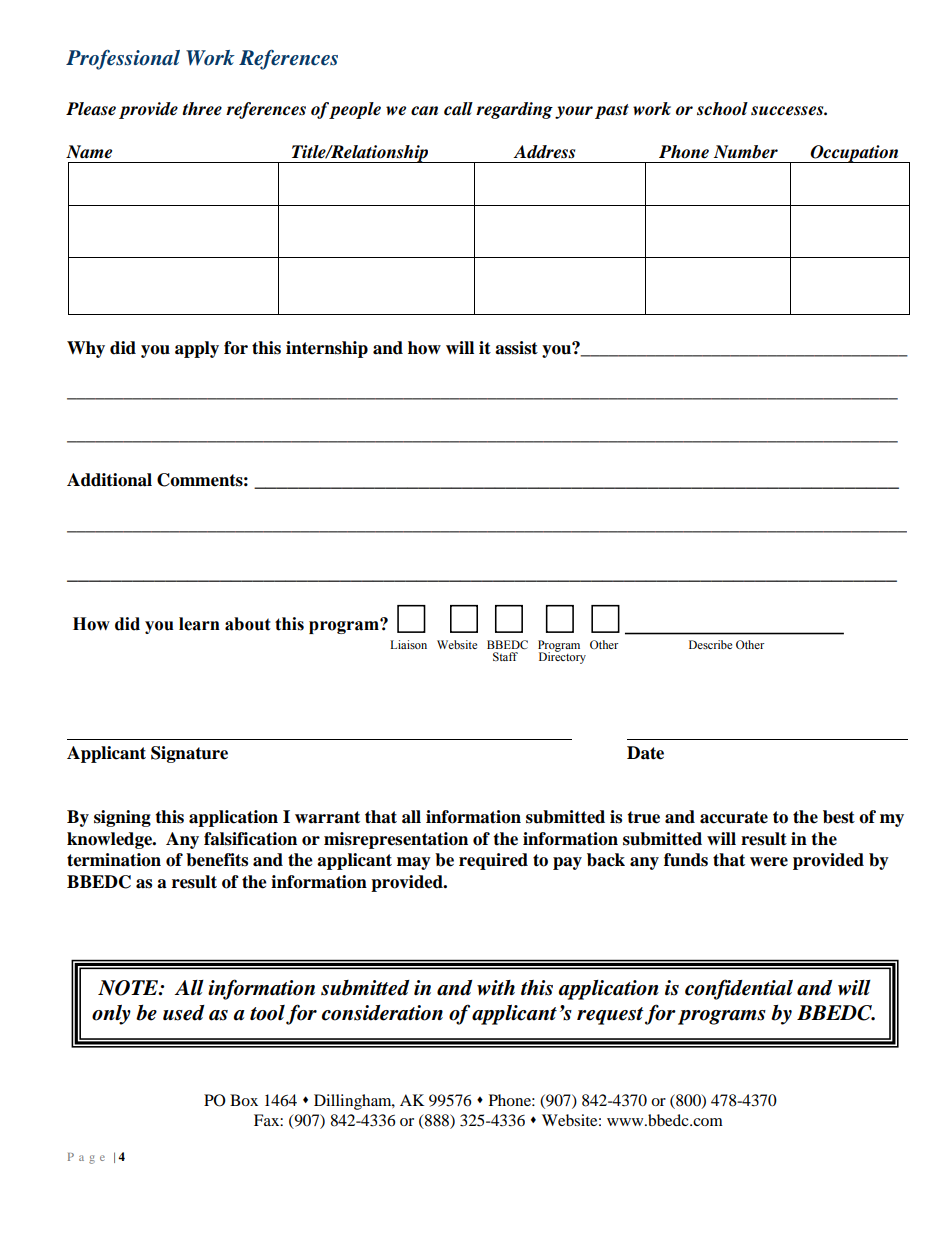 The height and width of the screenshot is (1233, 952). What do you see at coordinates (722, 109) in the screenshot?
I see `school` at bounding box center [722, 109].
